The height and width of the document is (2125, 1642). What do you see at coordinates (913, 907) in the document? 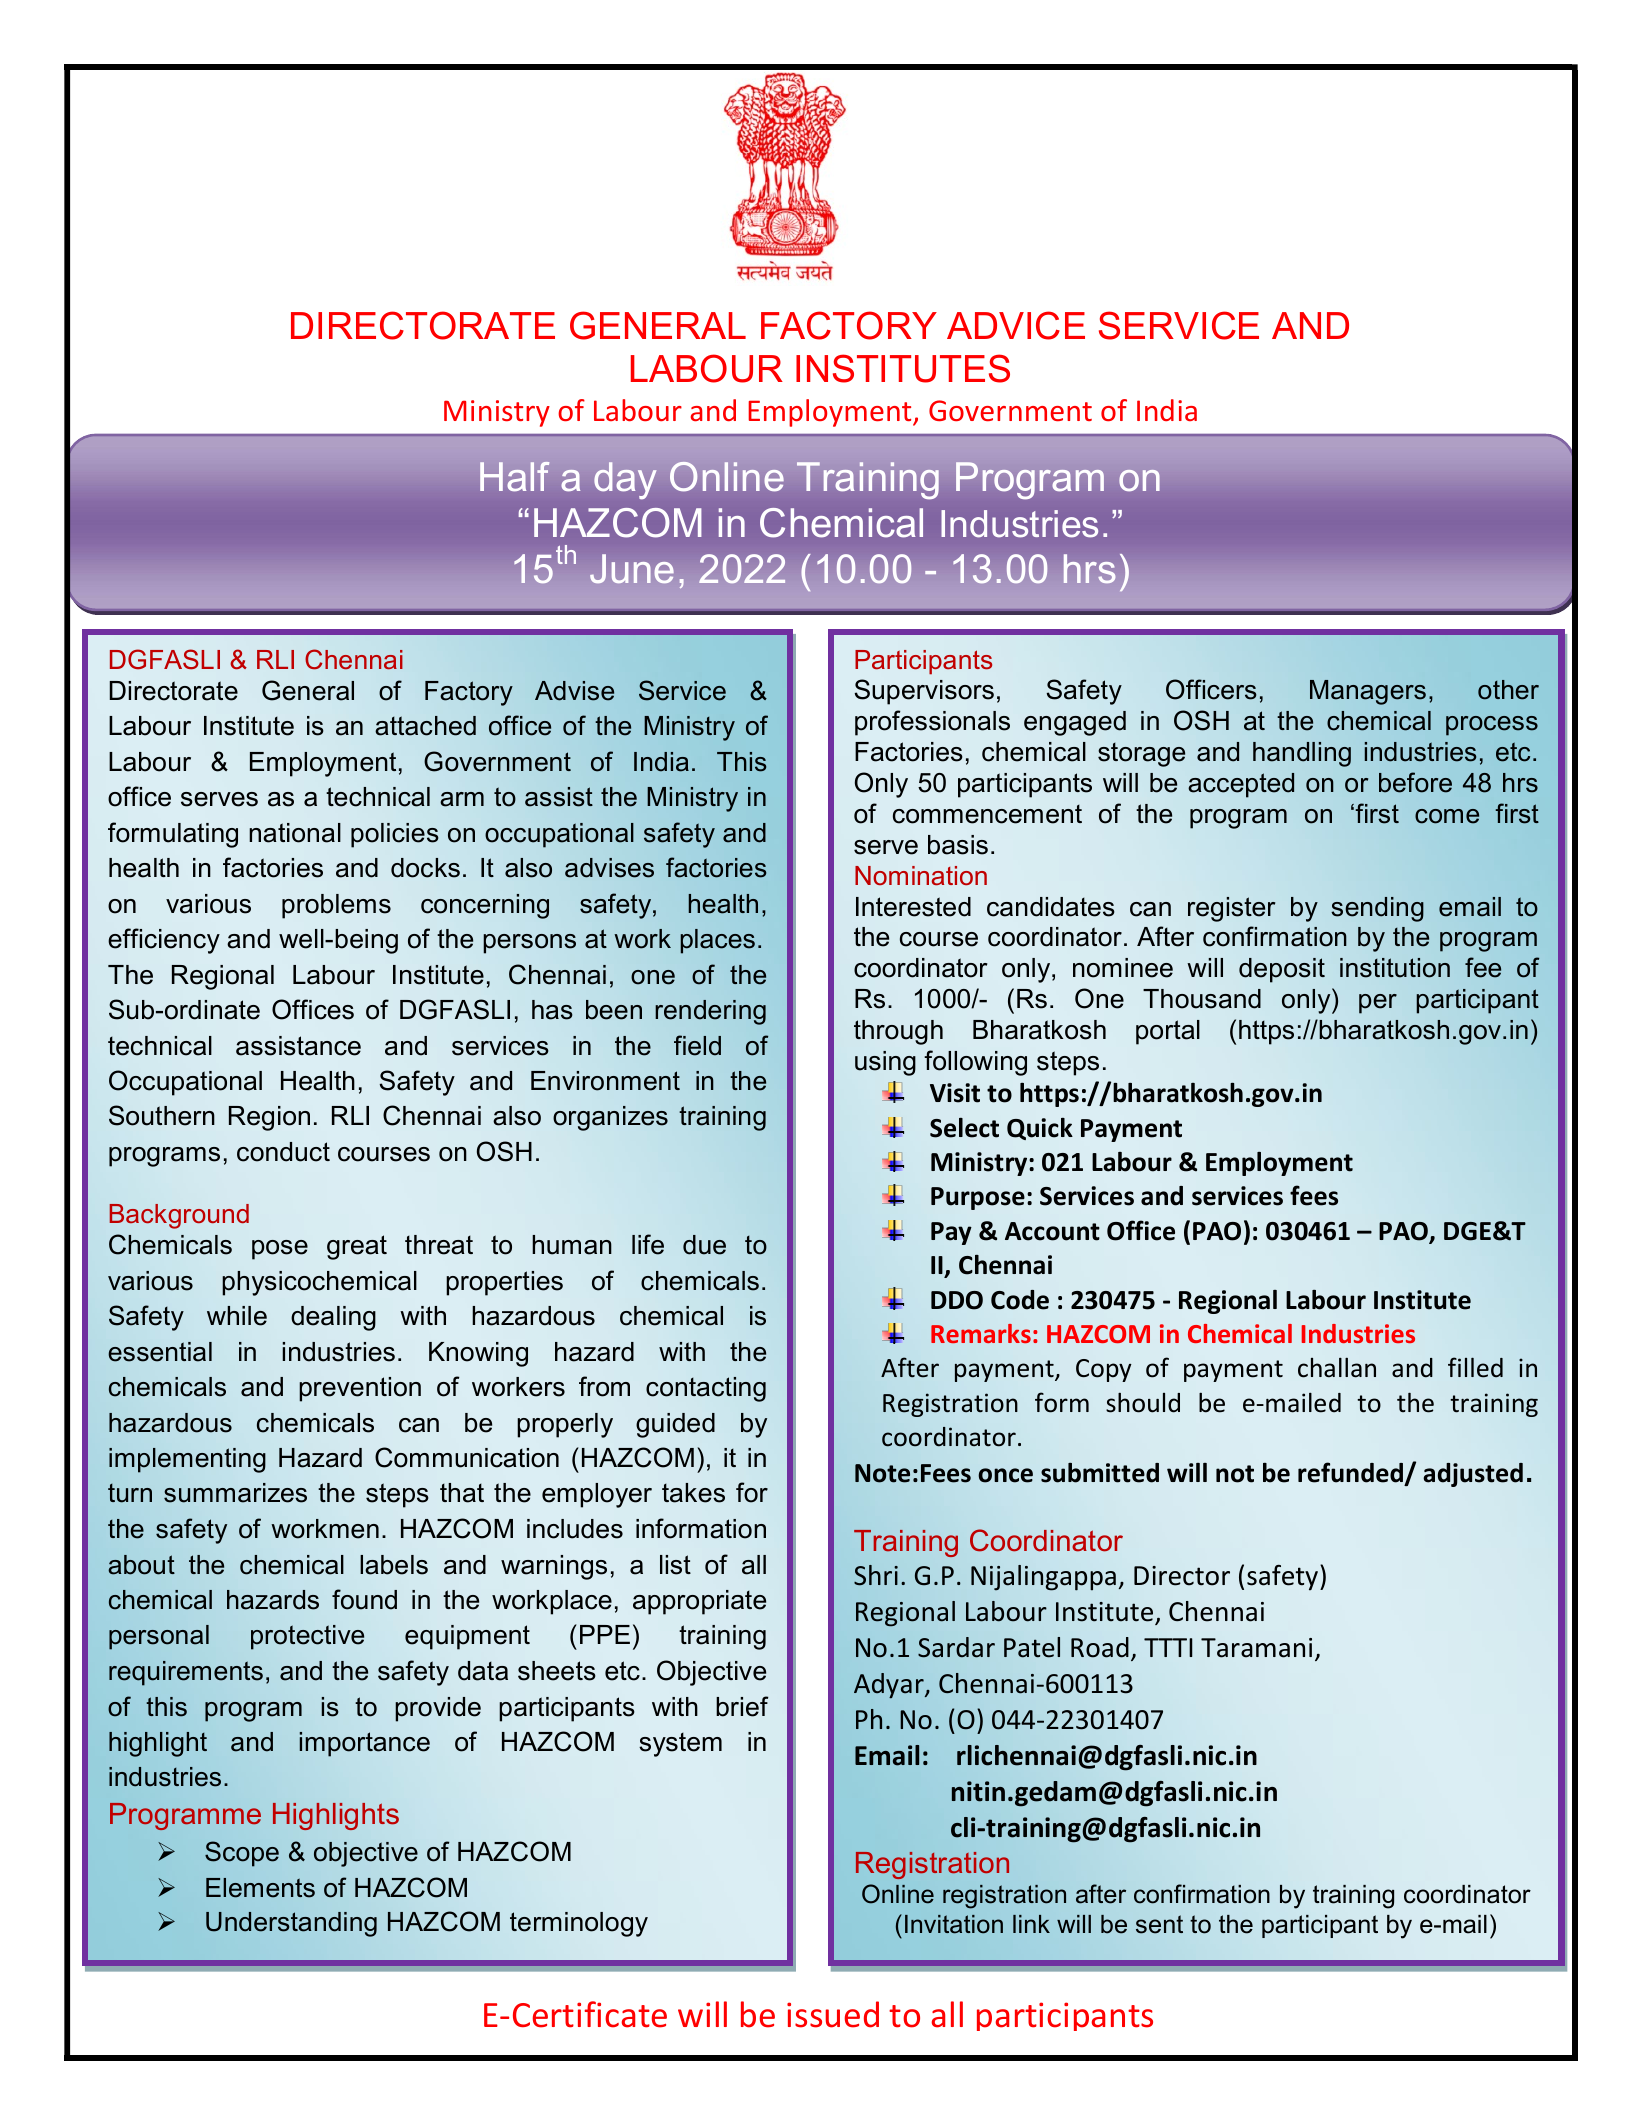
I see `Interested` at bounding box center [913, 907].
